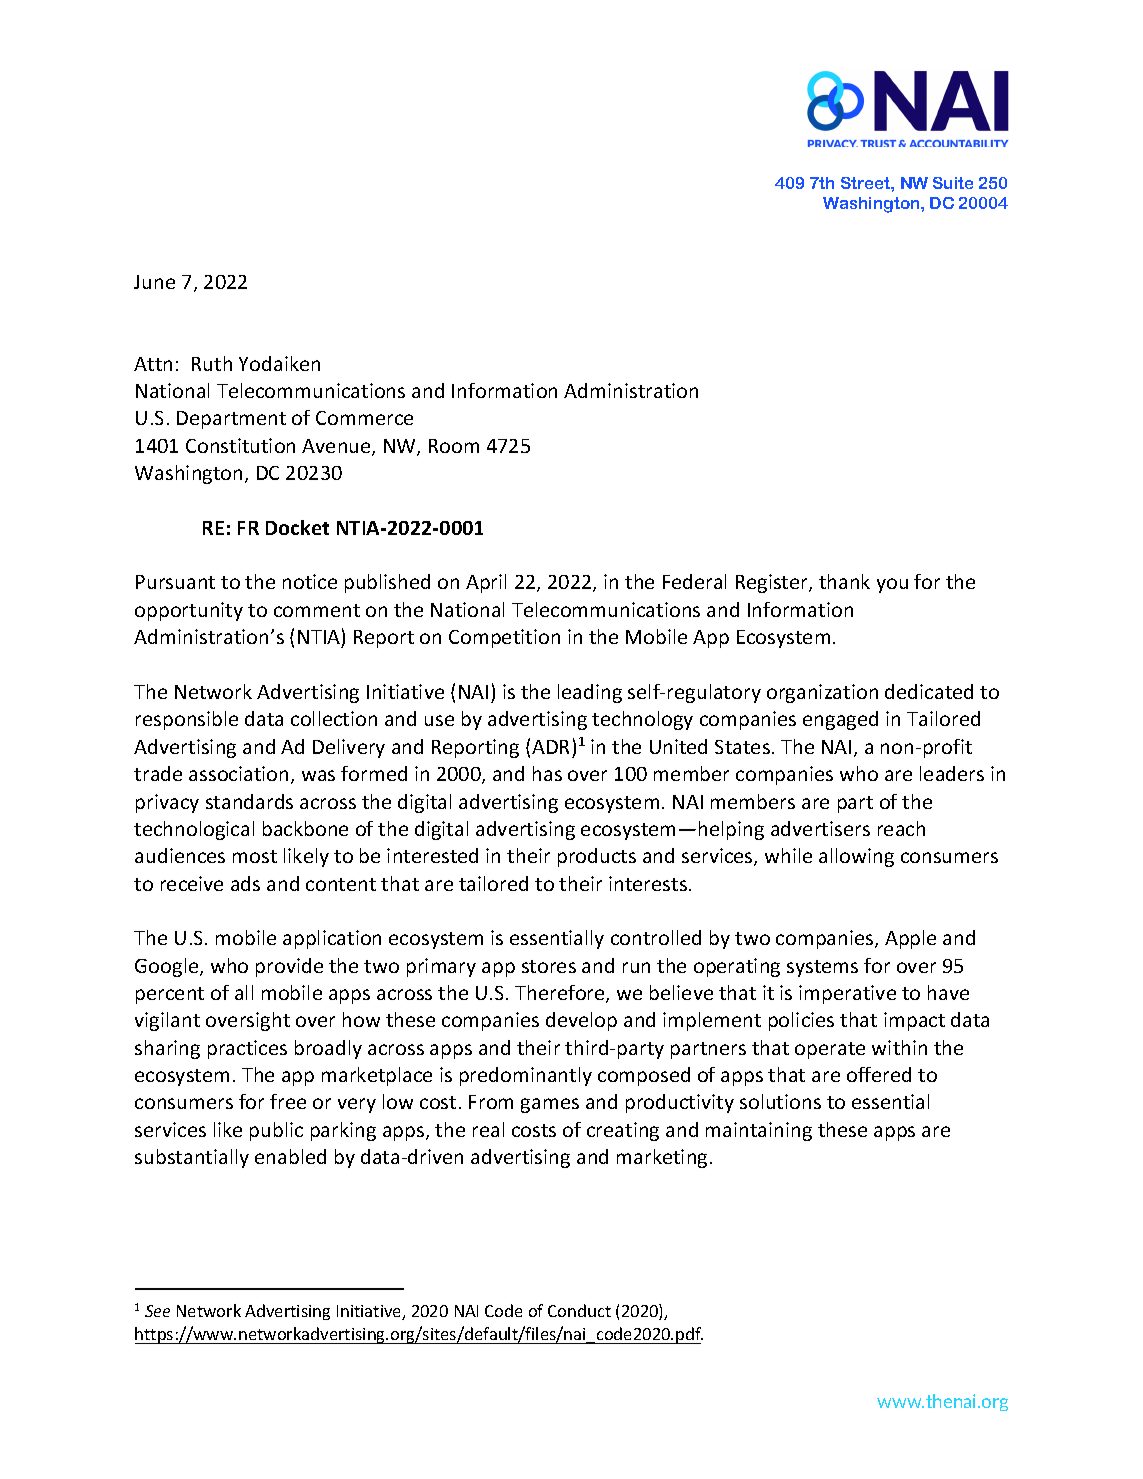  Describe the element at coordinates (549, 966) in the image. I see `stores` at that location.
